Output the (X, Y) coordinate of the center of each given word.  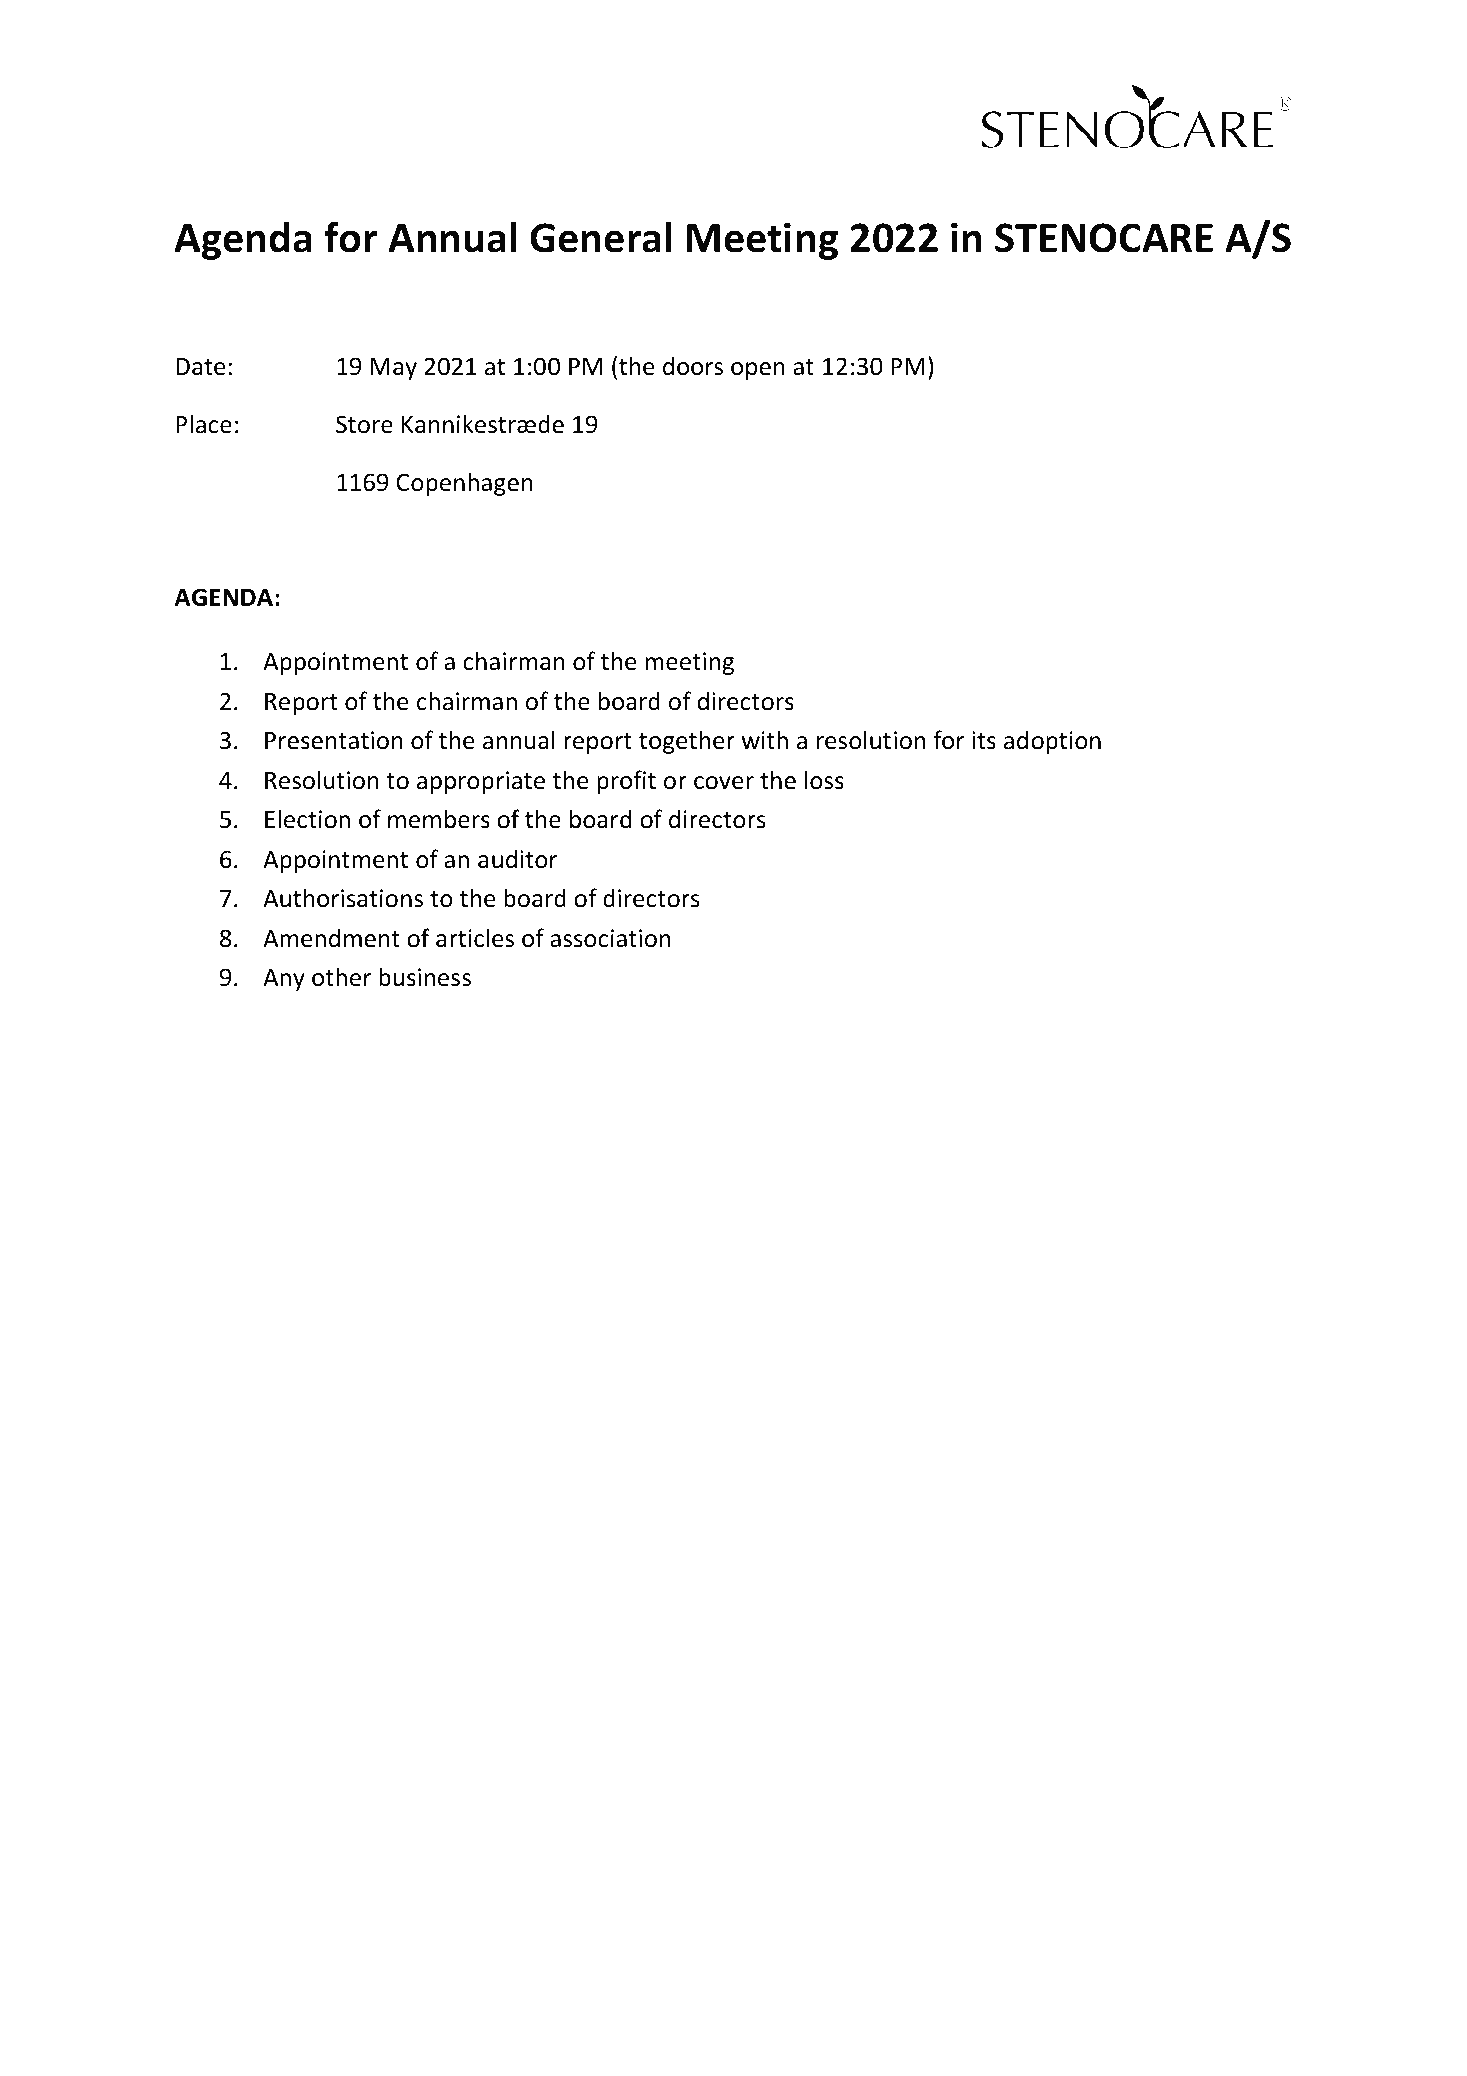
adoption (1052, 742)
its (984, 740)
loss (824, 780)
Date (200, 367)
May (393, 369)
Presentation (334, 740)
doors (693, 366)
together (687, 742)
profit (626, 782)
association (610, 938)
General (600, 237)
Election (307, 819)
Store (364, 424)
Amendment (331, 938)
